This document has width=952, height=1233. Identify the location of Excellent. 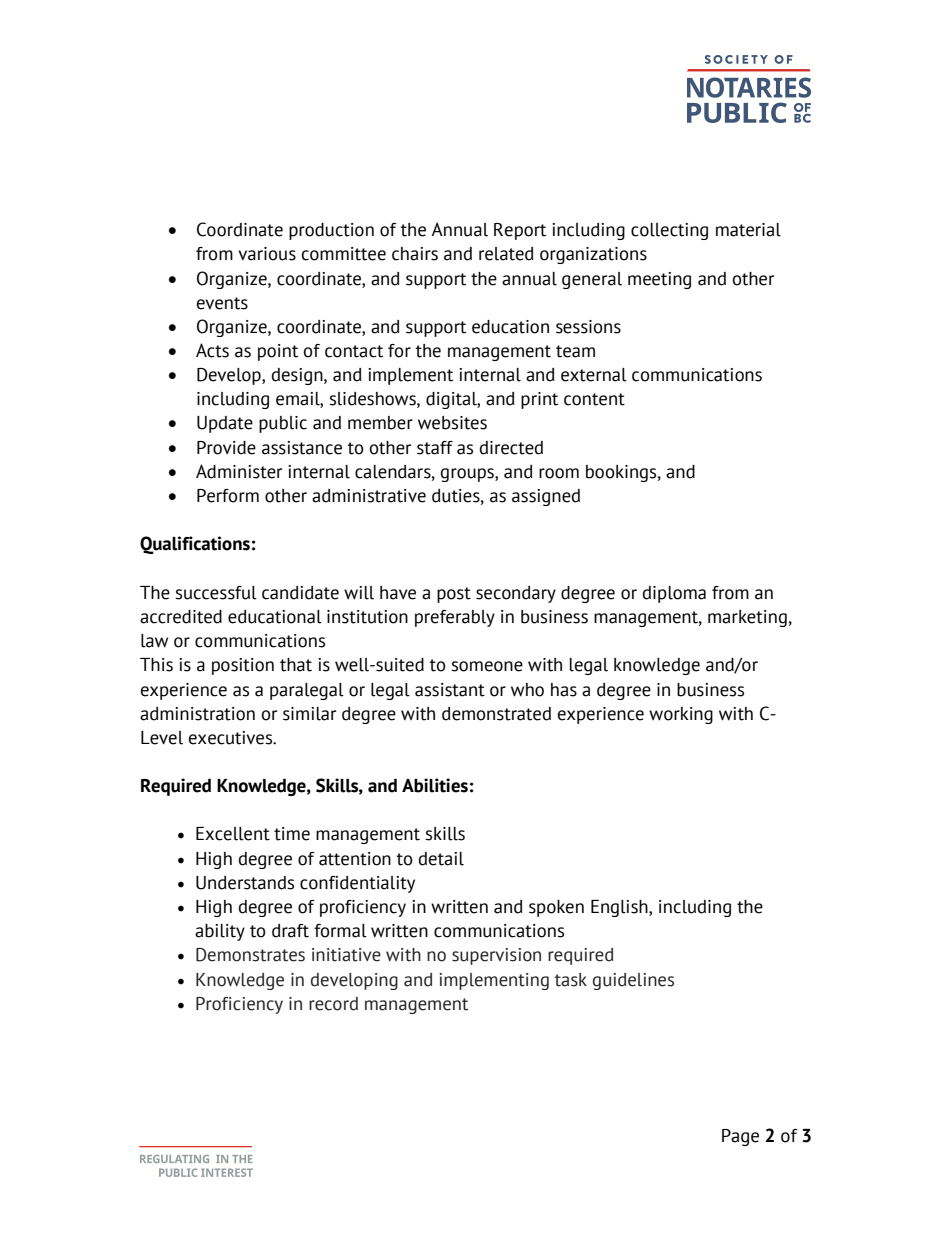
(233, 834).
